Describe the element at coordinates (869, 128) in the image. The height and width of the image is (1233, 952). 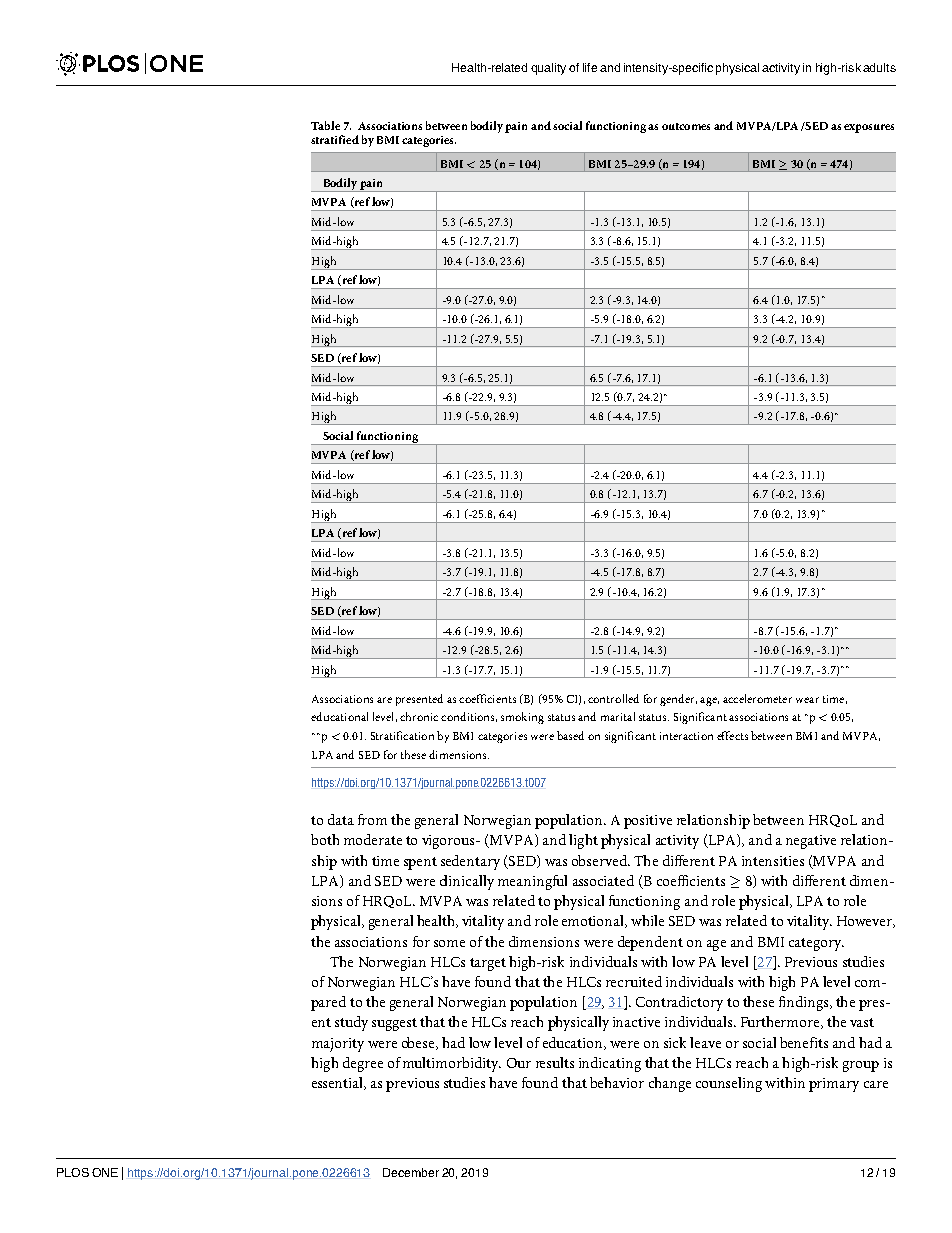
I see `exposures` at that location.
